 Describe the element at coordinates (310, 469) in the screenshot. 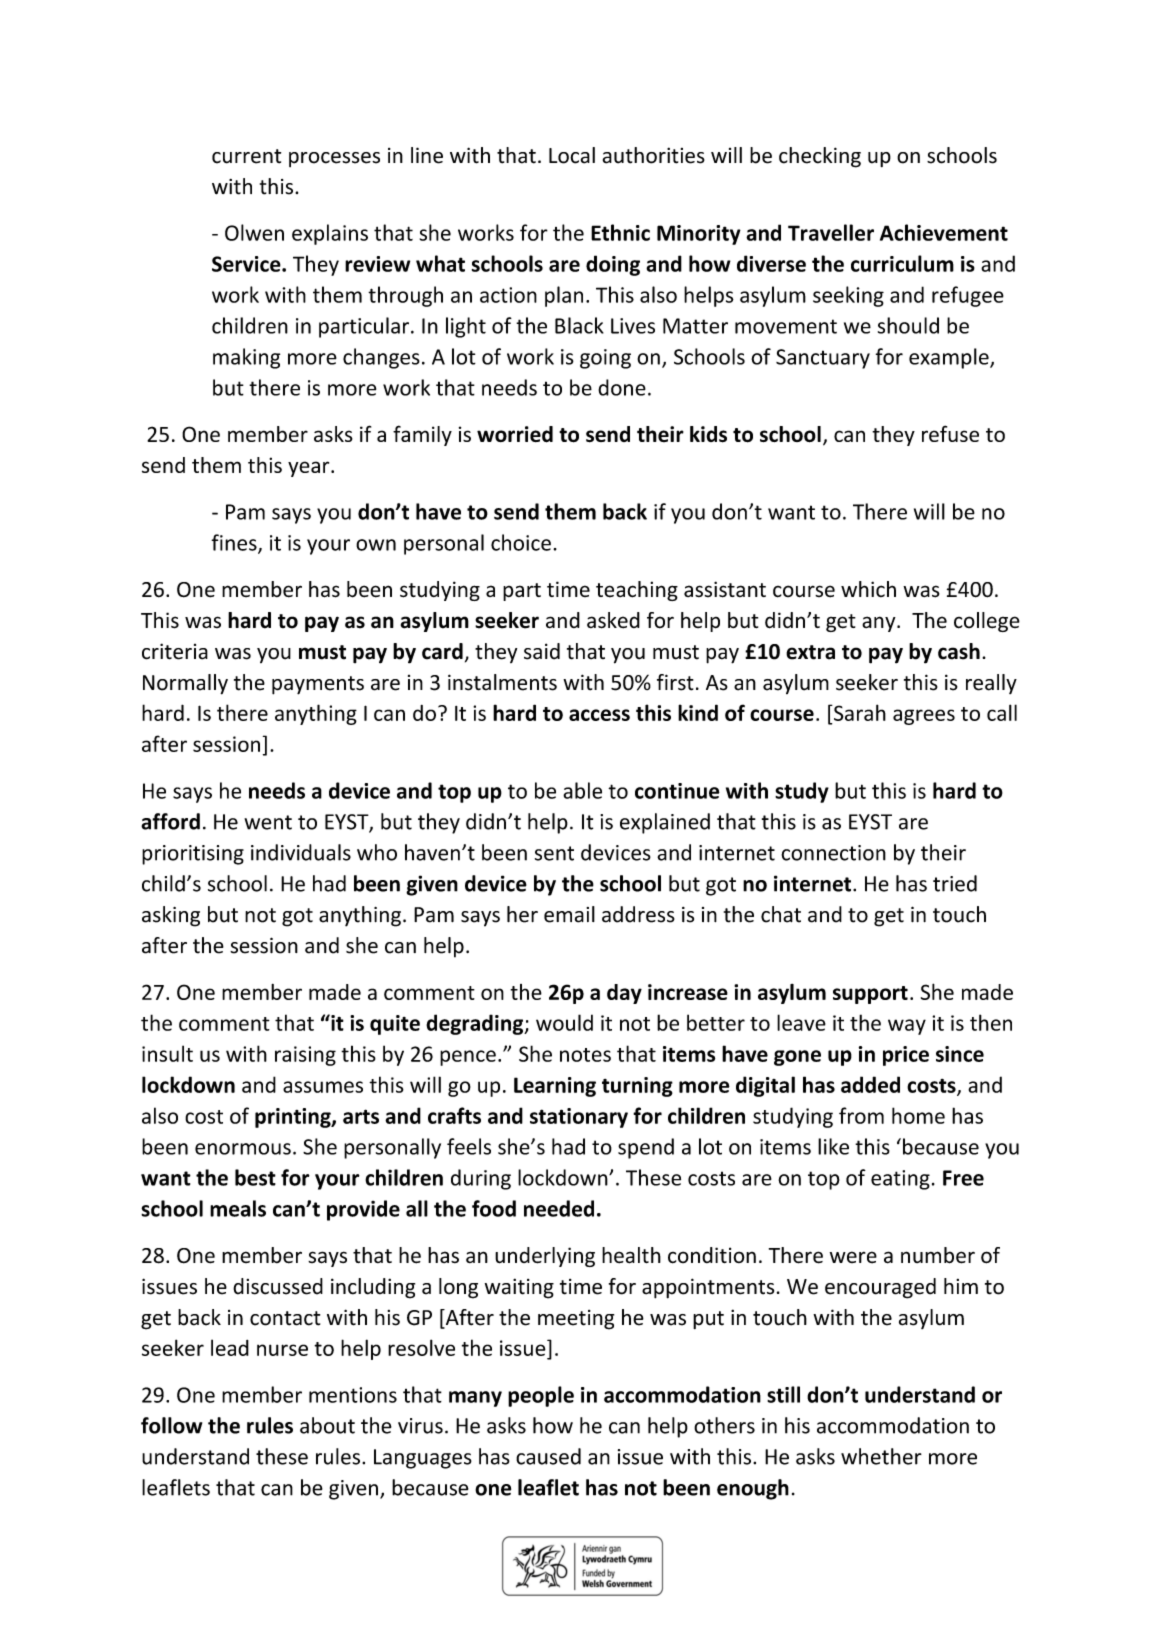

I see `year` at that location.
